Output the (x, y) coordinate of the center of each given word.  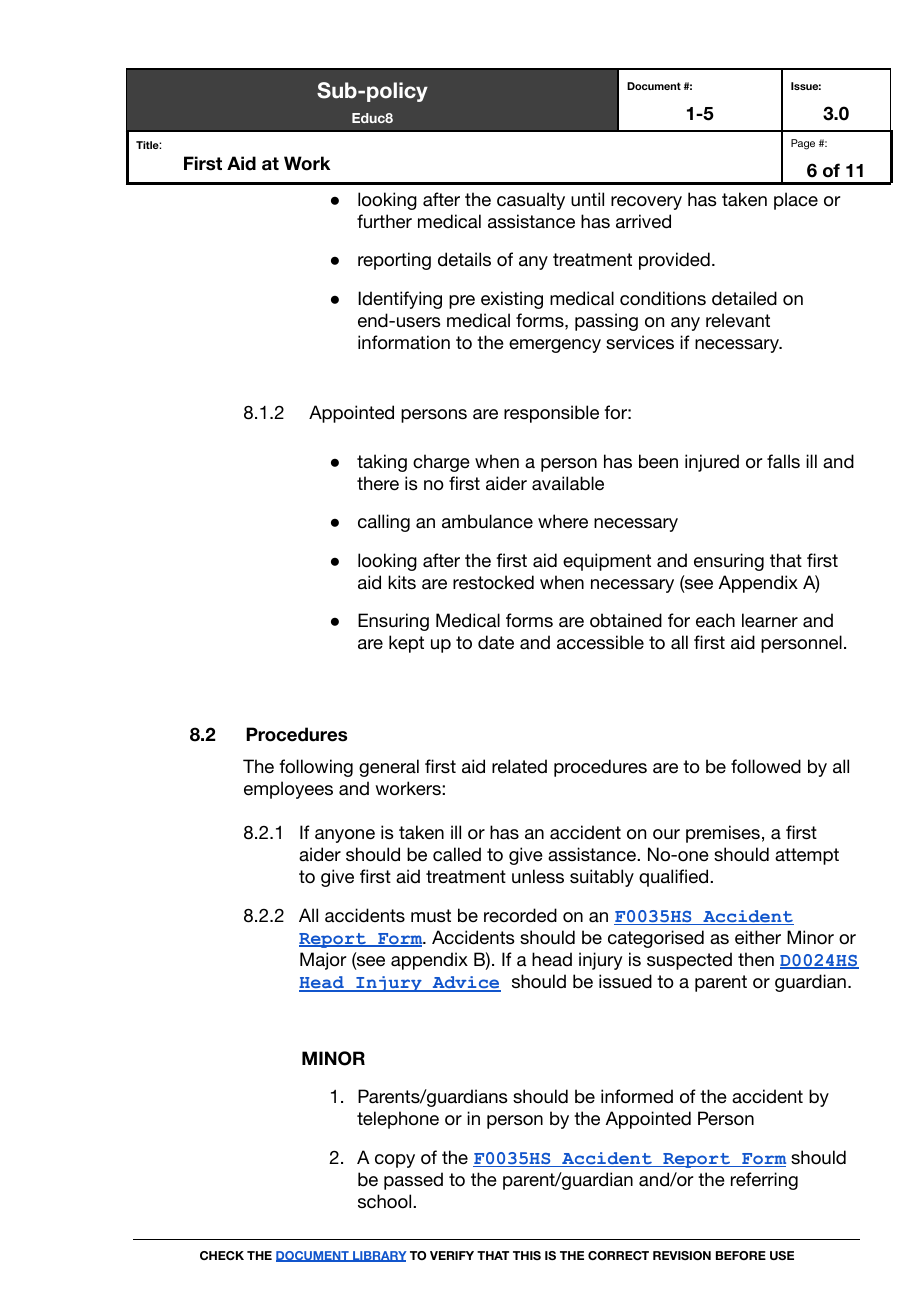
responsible (551, 414)
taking (382, 463)
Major (323, 961)
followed (766, 766)
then (756, 959)
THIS (527, 1255)
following (316, 768)
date (496, 642)
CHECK (222, 1255)
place (796, 201)
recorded (520, 915)
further (384, 221)
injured (712, 463)
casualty (531, 201)
